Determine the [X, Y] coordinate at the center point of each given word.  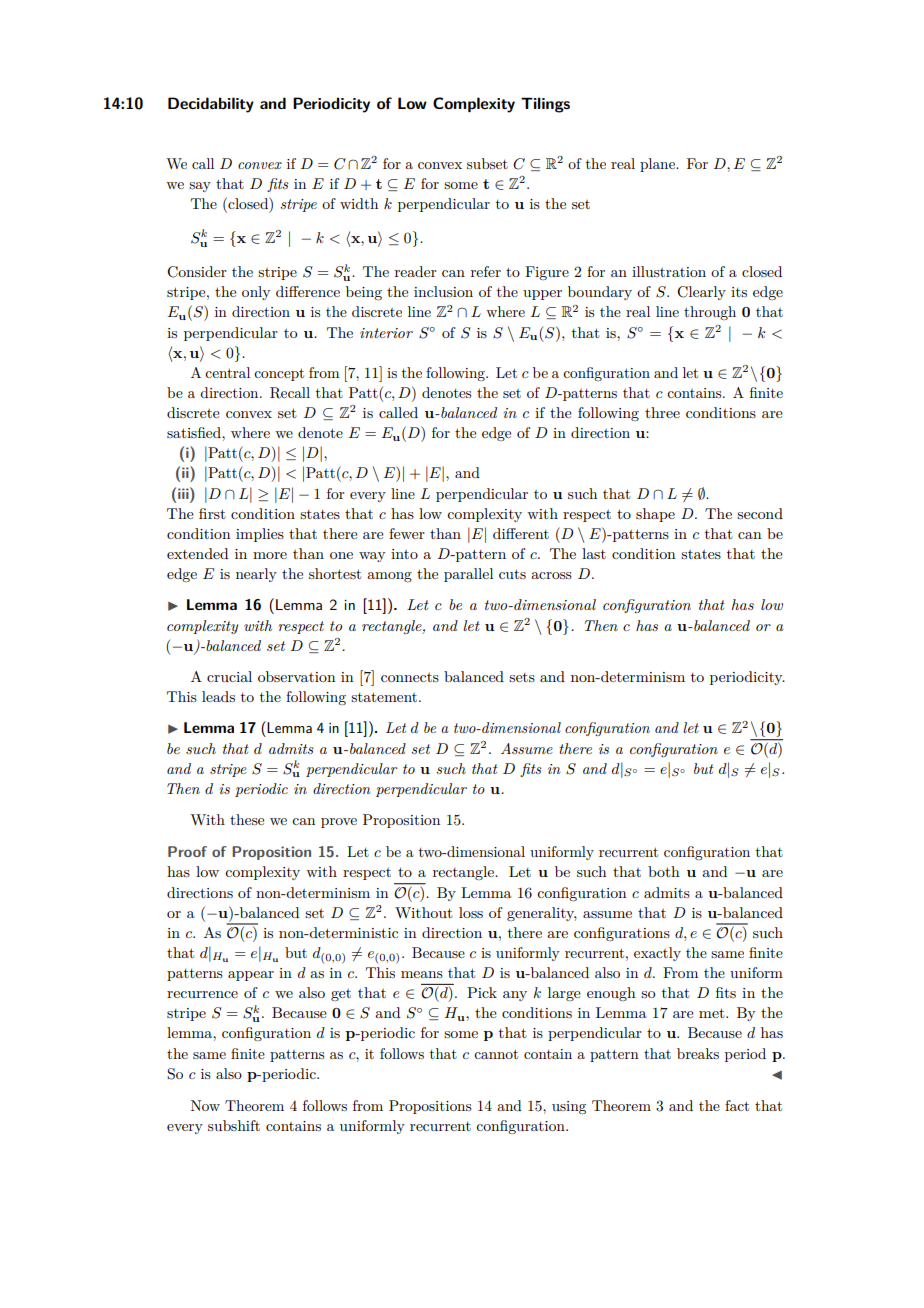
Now [205, 1105]
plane [658, 165]
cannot [496, 1054]
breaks [698, 1053]
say [200, 187]
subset [487, 163]
